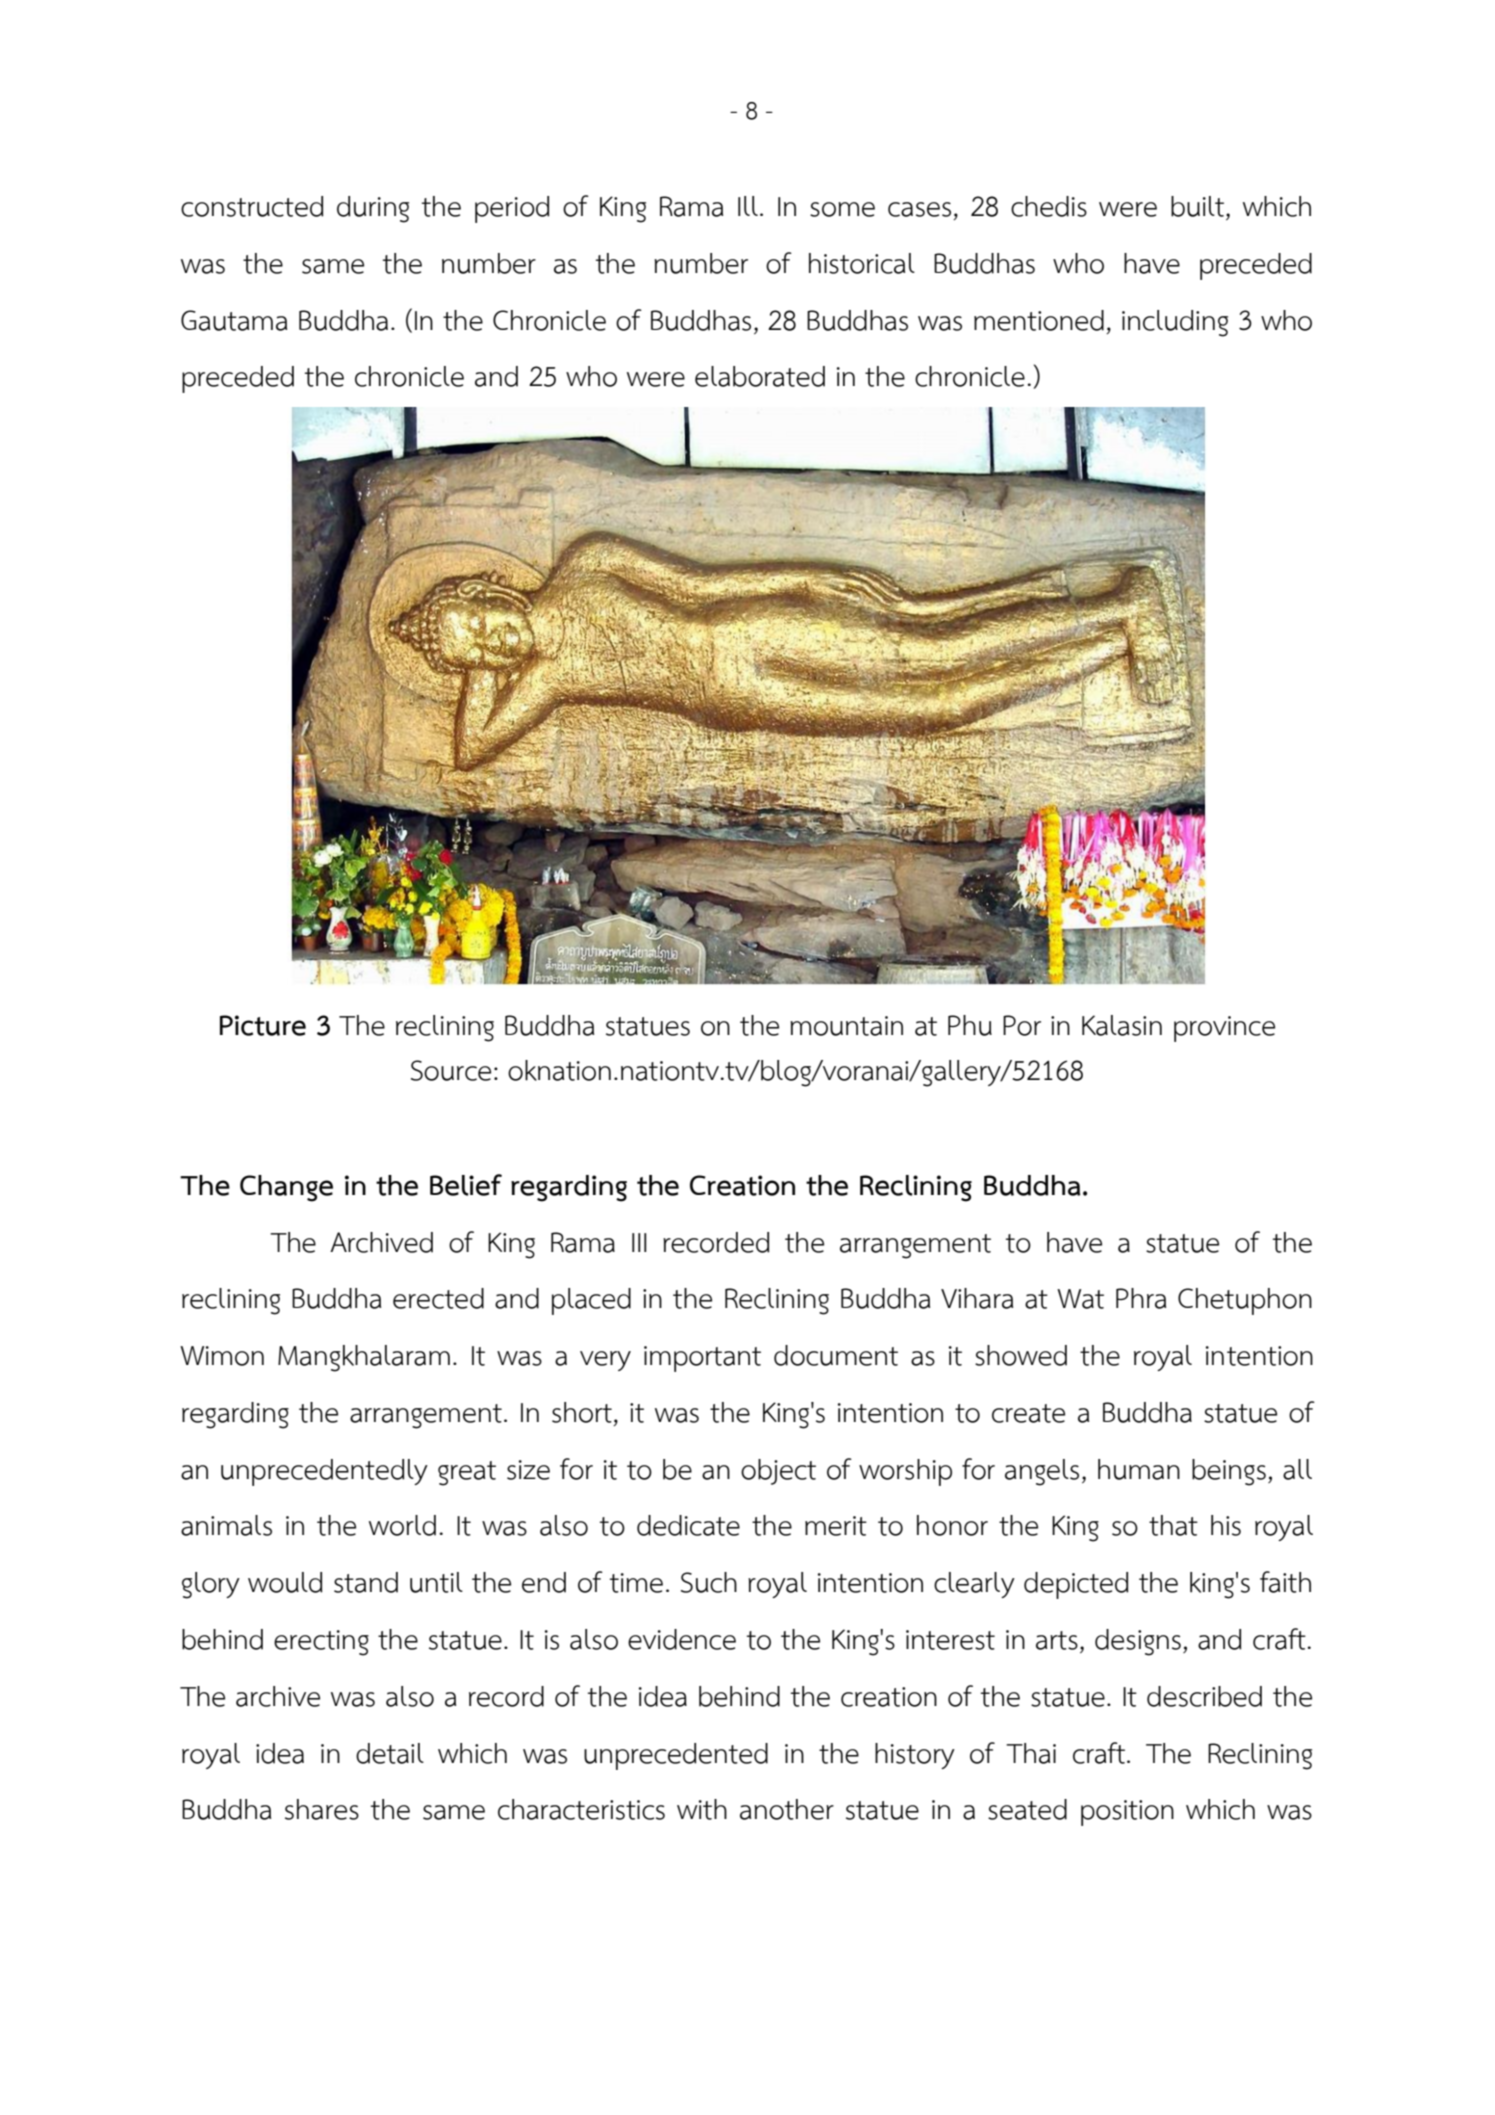 Image resolution: width=1495 pixels, height=2115 pixels. Describe the element at coordinates (1199, 206) in the screenshot. I see `built` at that location.
